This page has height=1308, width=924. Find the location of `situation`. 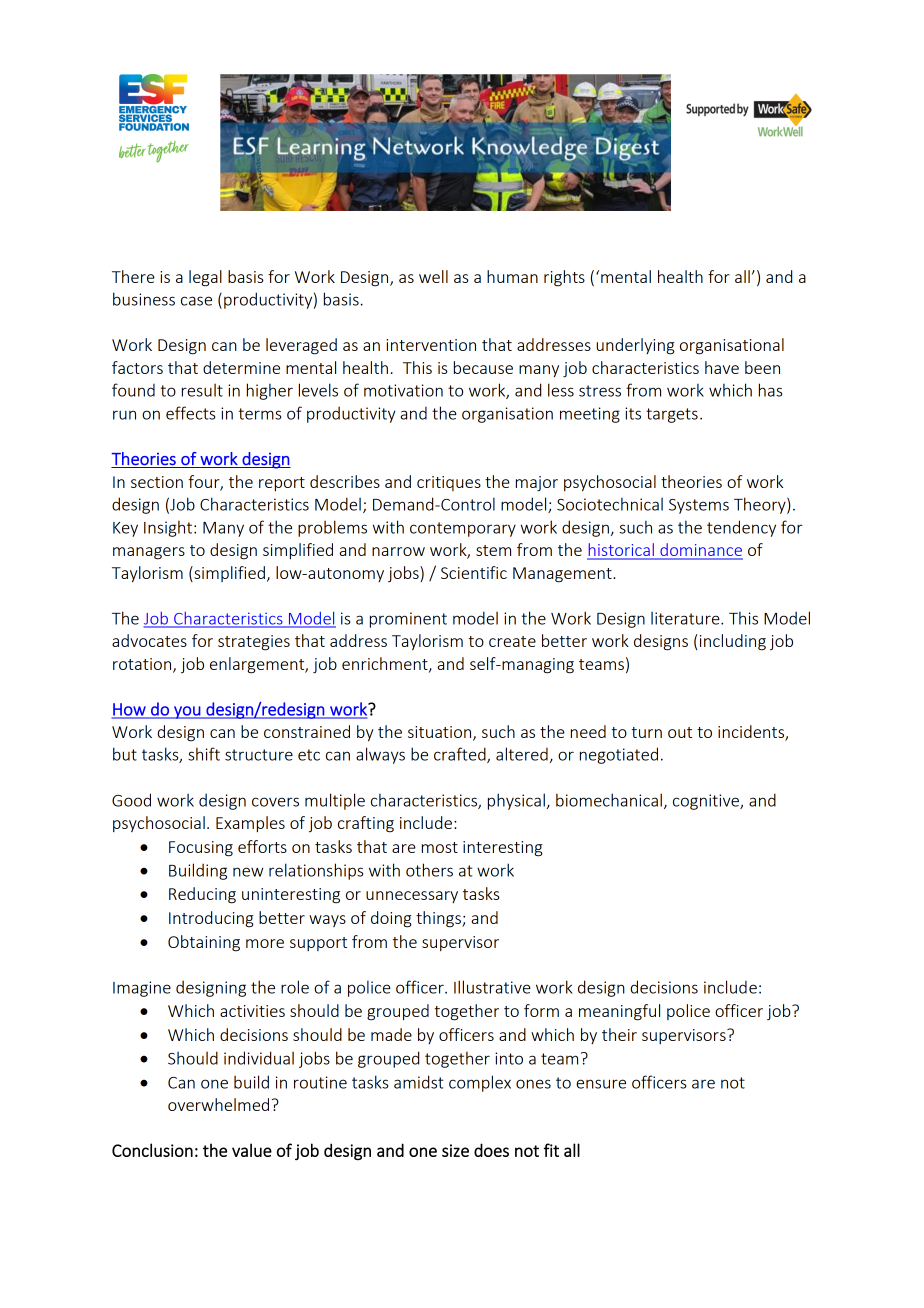

situation is located at coordinates (441, 733).
